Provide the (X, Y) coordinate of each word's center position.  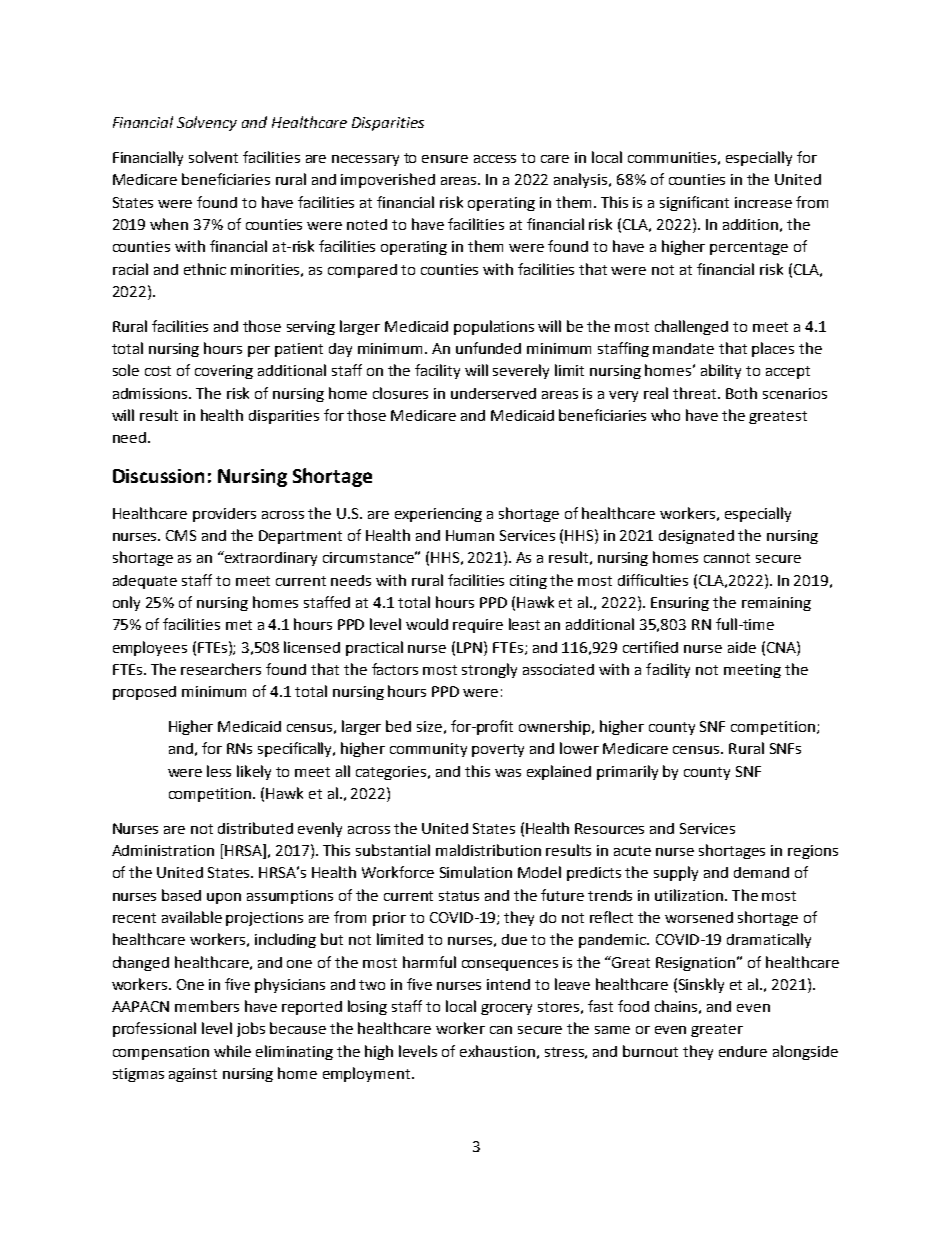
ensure (445, 159)
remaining (776, 604)
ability (721, 371)
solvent (213, 157)
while (232, 1051)
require (478, 626)
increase (763, 202)
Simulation (476, 872)
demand (761, 872)
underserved (493, 393)
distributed (255, 828)
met (239, 625)
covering (224, 372)
